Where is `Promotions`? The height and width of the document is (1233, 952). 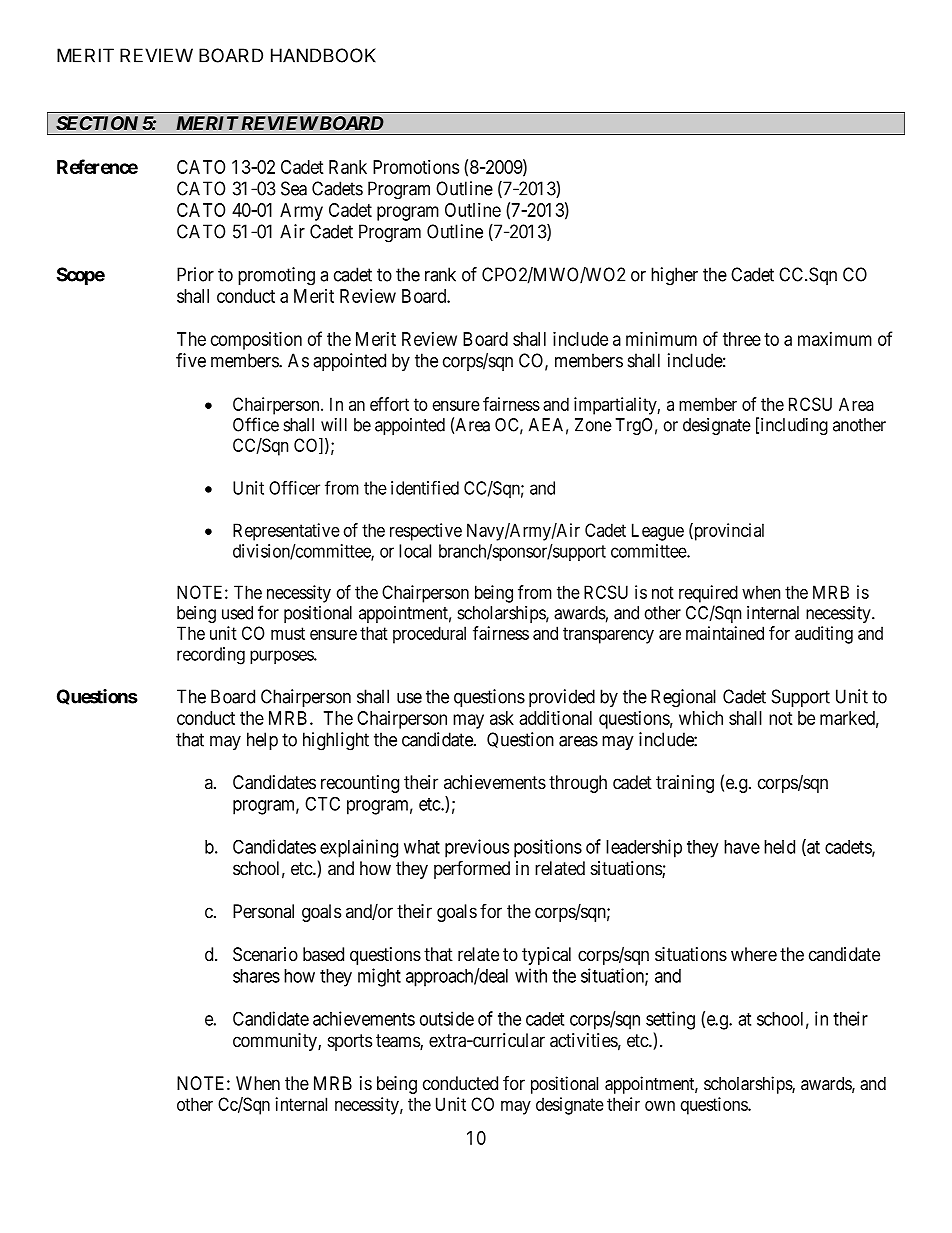 Promotions is located at coordinates (416, 166).
